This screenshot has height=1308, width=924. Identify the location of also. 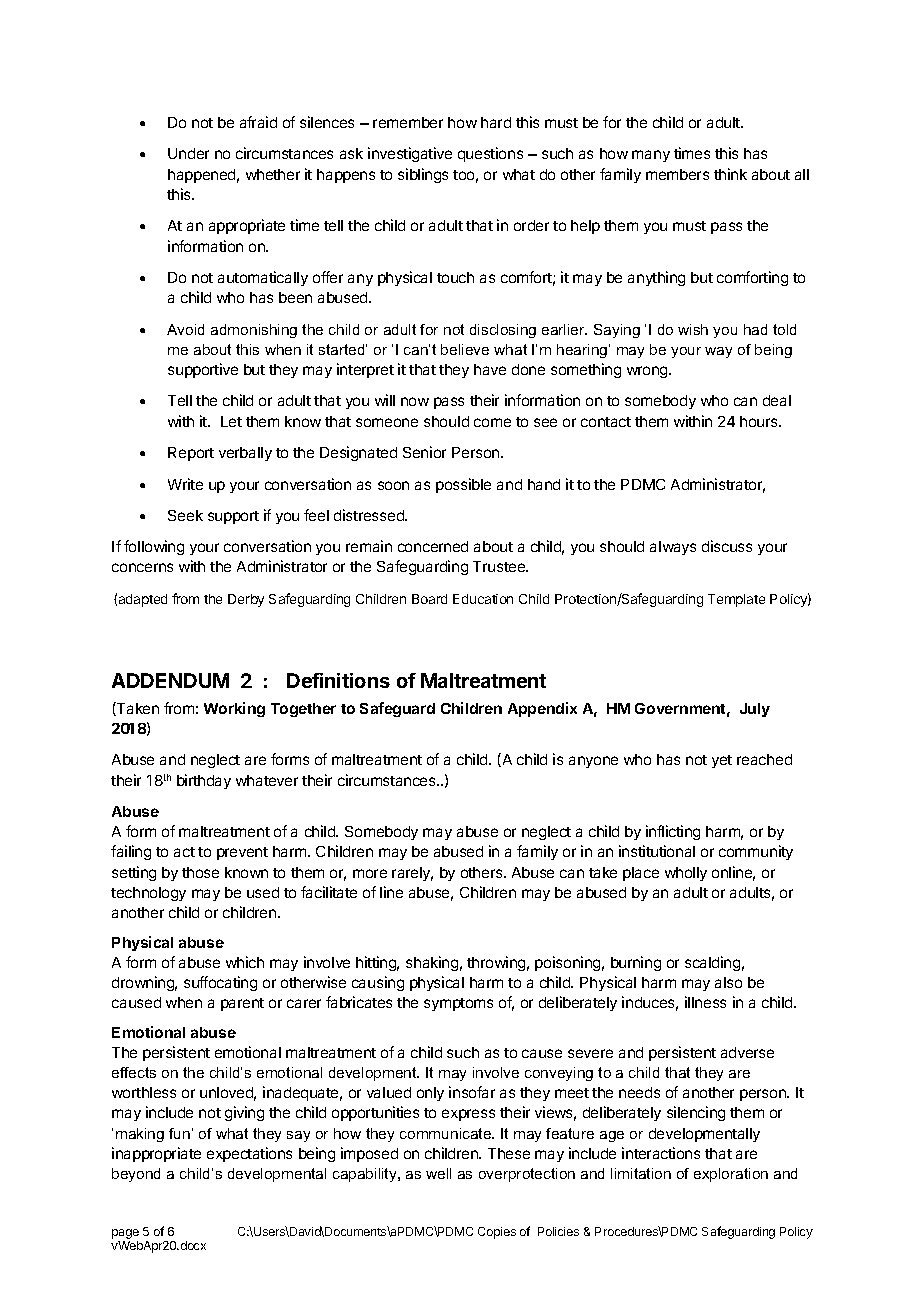
(728, 982).
